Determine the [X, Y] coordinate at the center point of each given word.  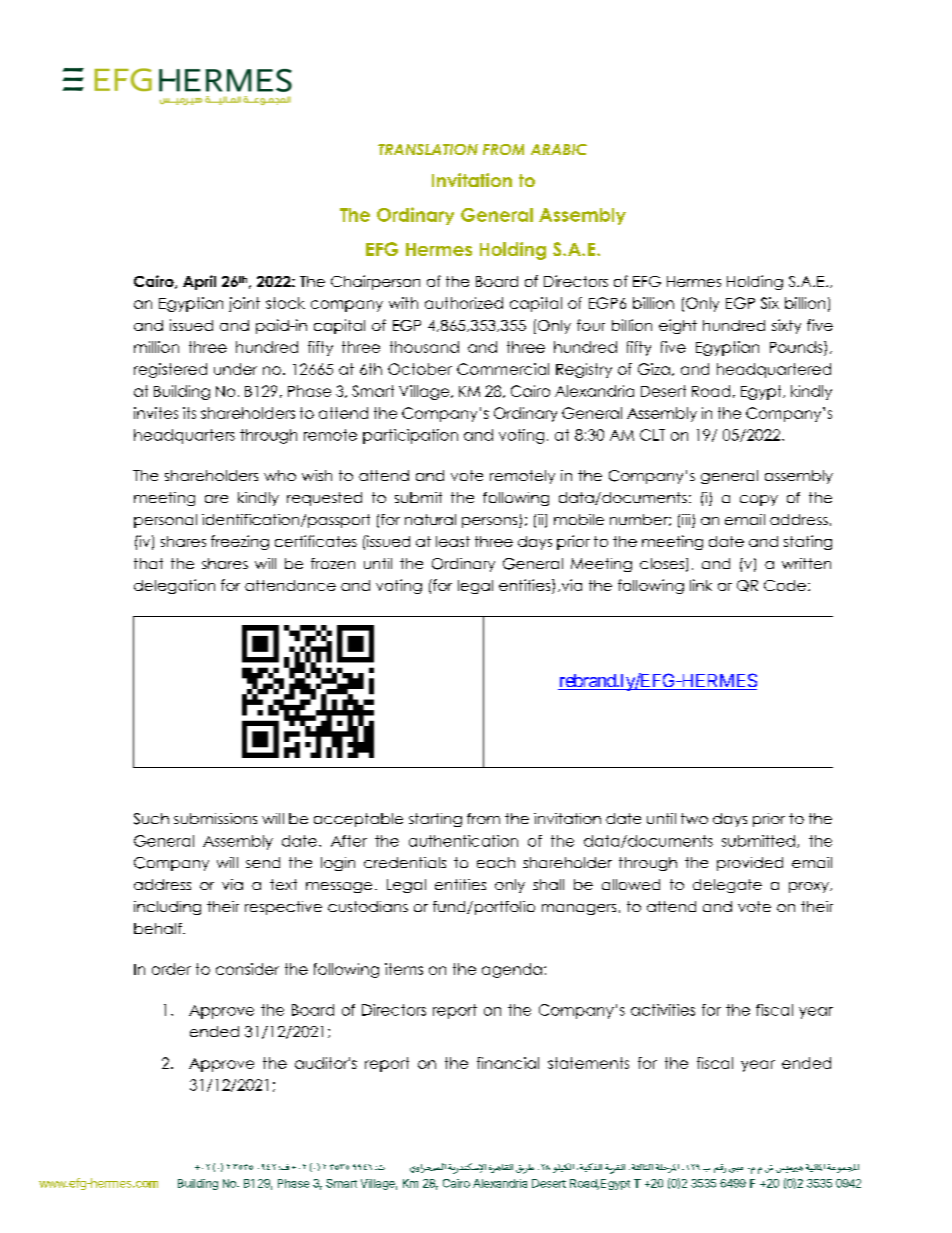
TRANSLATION [428, 149]
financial [508, 1063]
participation [410, 436]
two [694, 818]
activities [663, 1010]
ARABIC [559, 149]
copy [759, 500]
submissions [215, 818]
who [280, 475]
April [199, 282]
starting [435, 820]
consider [247, 969]
